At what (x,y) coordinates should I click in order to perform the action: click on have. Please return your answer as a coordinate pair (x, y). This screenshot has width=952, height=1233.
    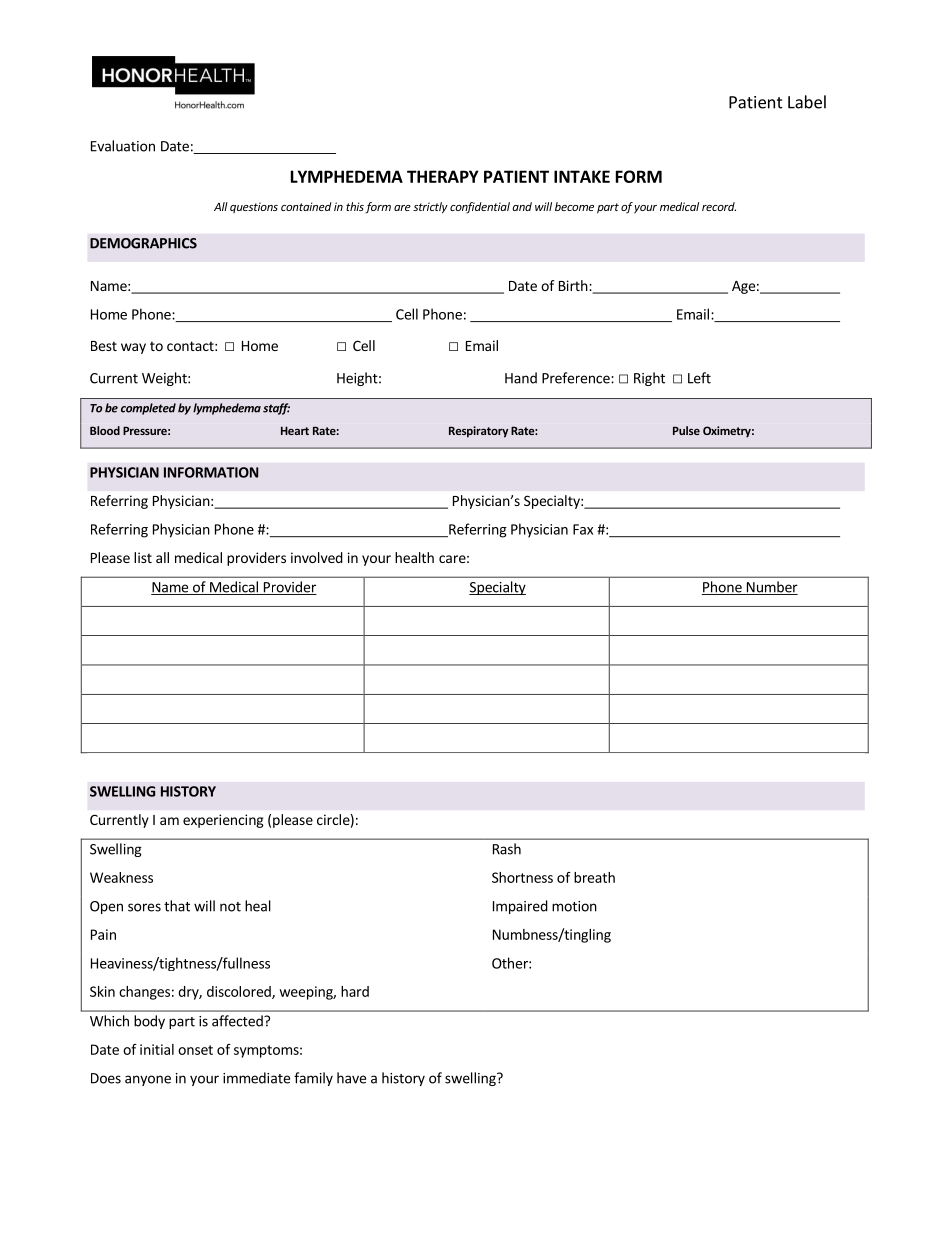
    Looking at the image, I should click on (351, 1078).
